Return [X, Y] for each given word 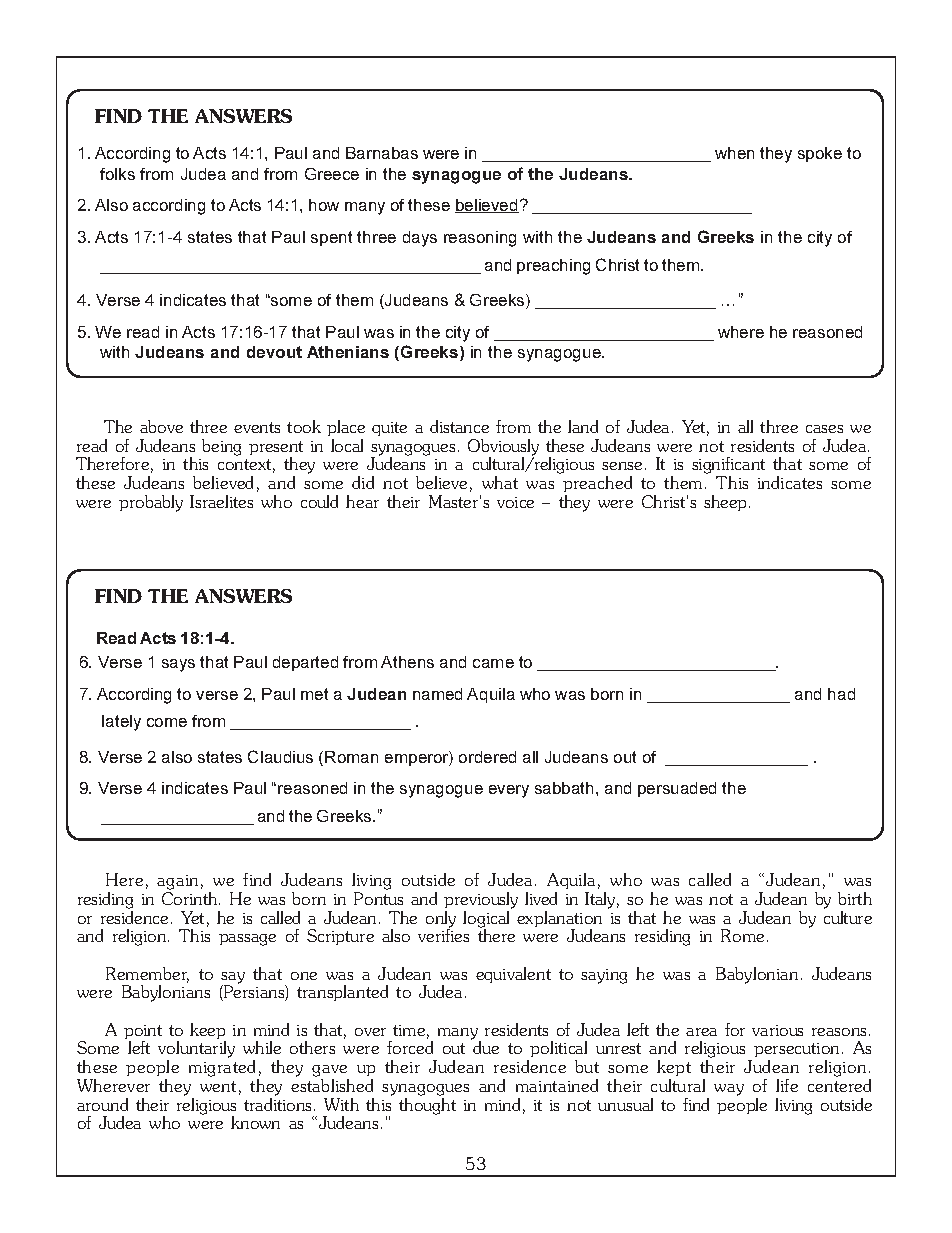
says [178, 665]
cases [824, 429]
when [734, 153]
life [787, 1085]
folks [117, 174]
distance [459, 426]
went [218, 1086]
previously [481, 902]
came [493, 663]
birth [855, 898]
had [841, 694]
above [161, 426]
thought [427, 1105]
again [177, 884]
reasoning [480, 239]
